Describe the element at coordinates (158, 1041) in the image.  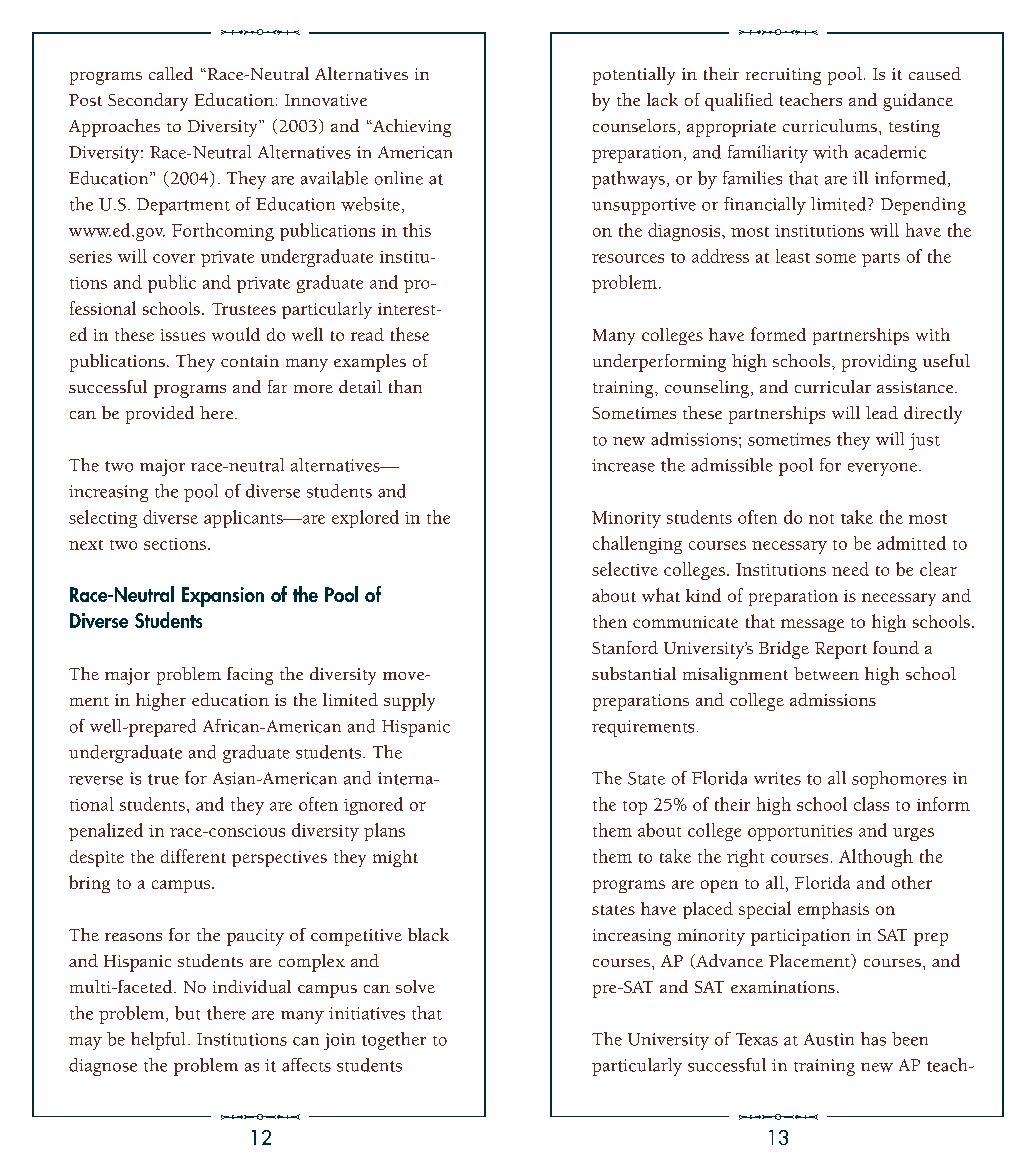
I see `helpful` at that location.
